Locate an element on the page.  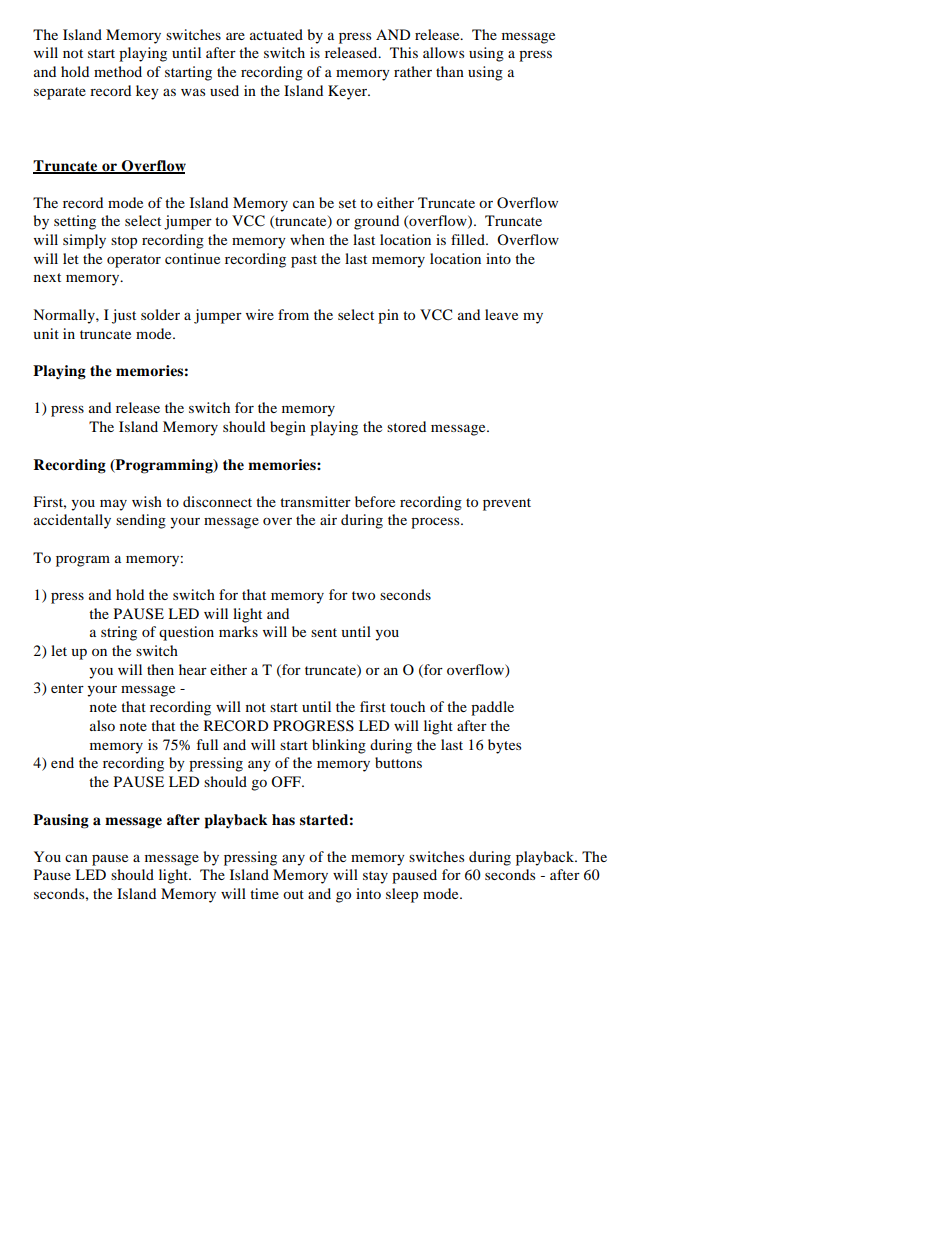
method is located at coordinates (118, 71).
